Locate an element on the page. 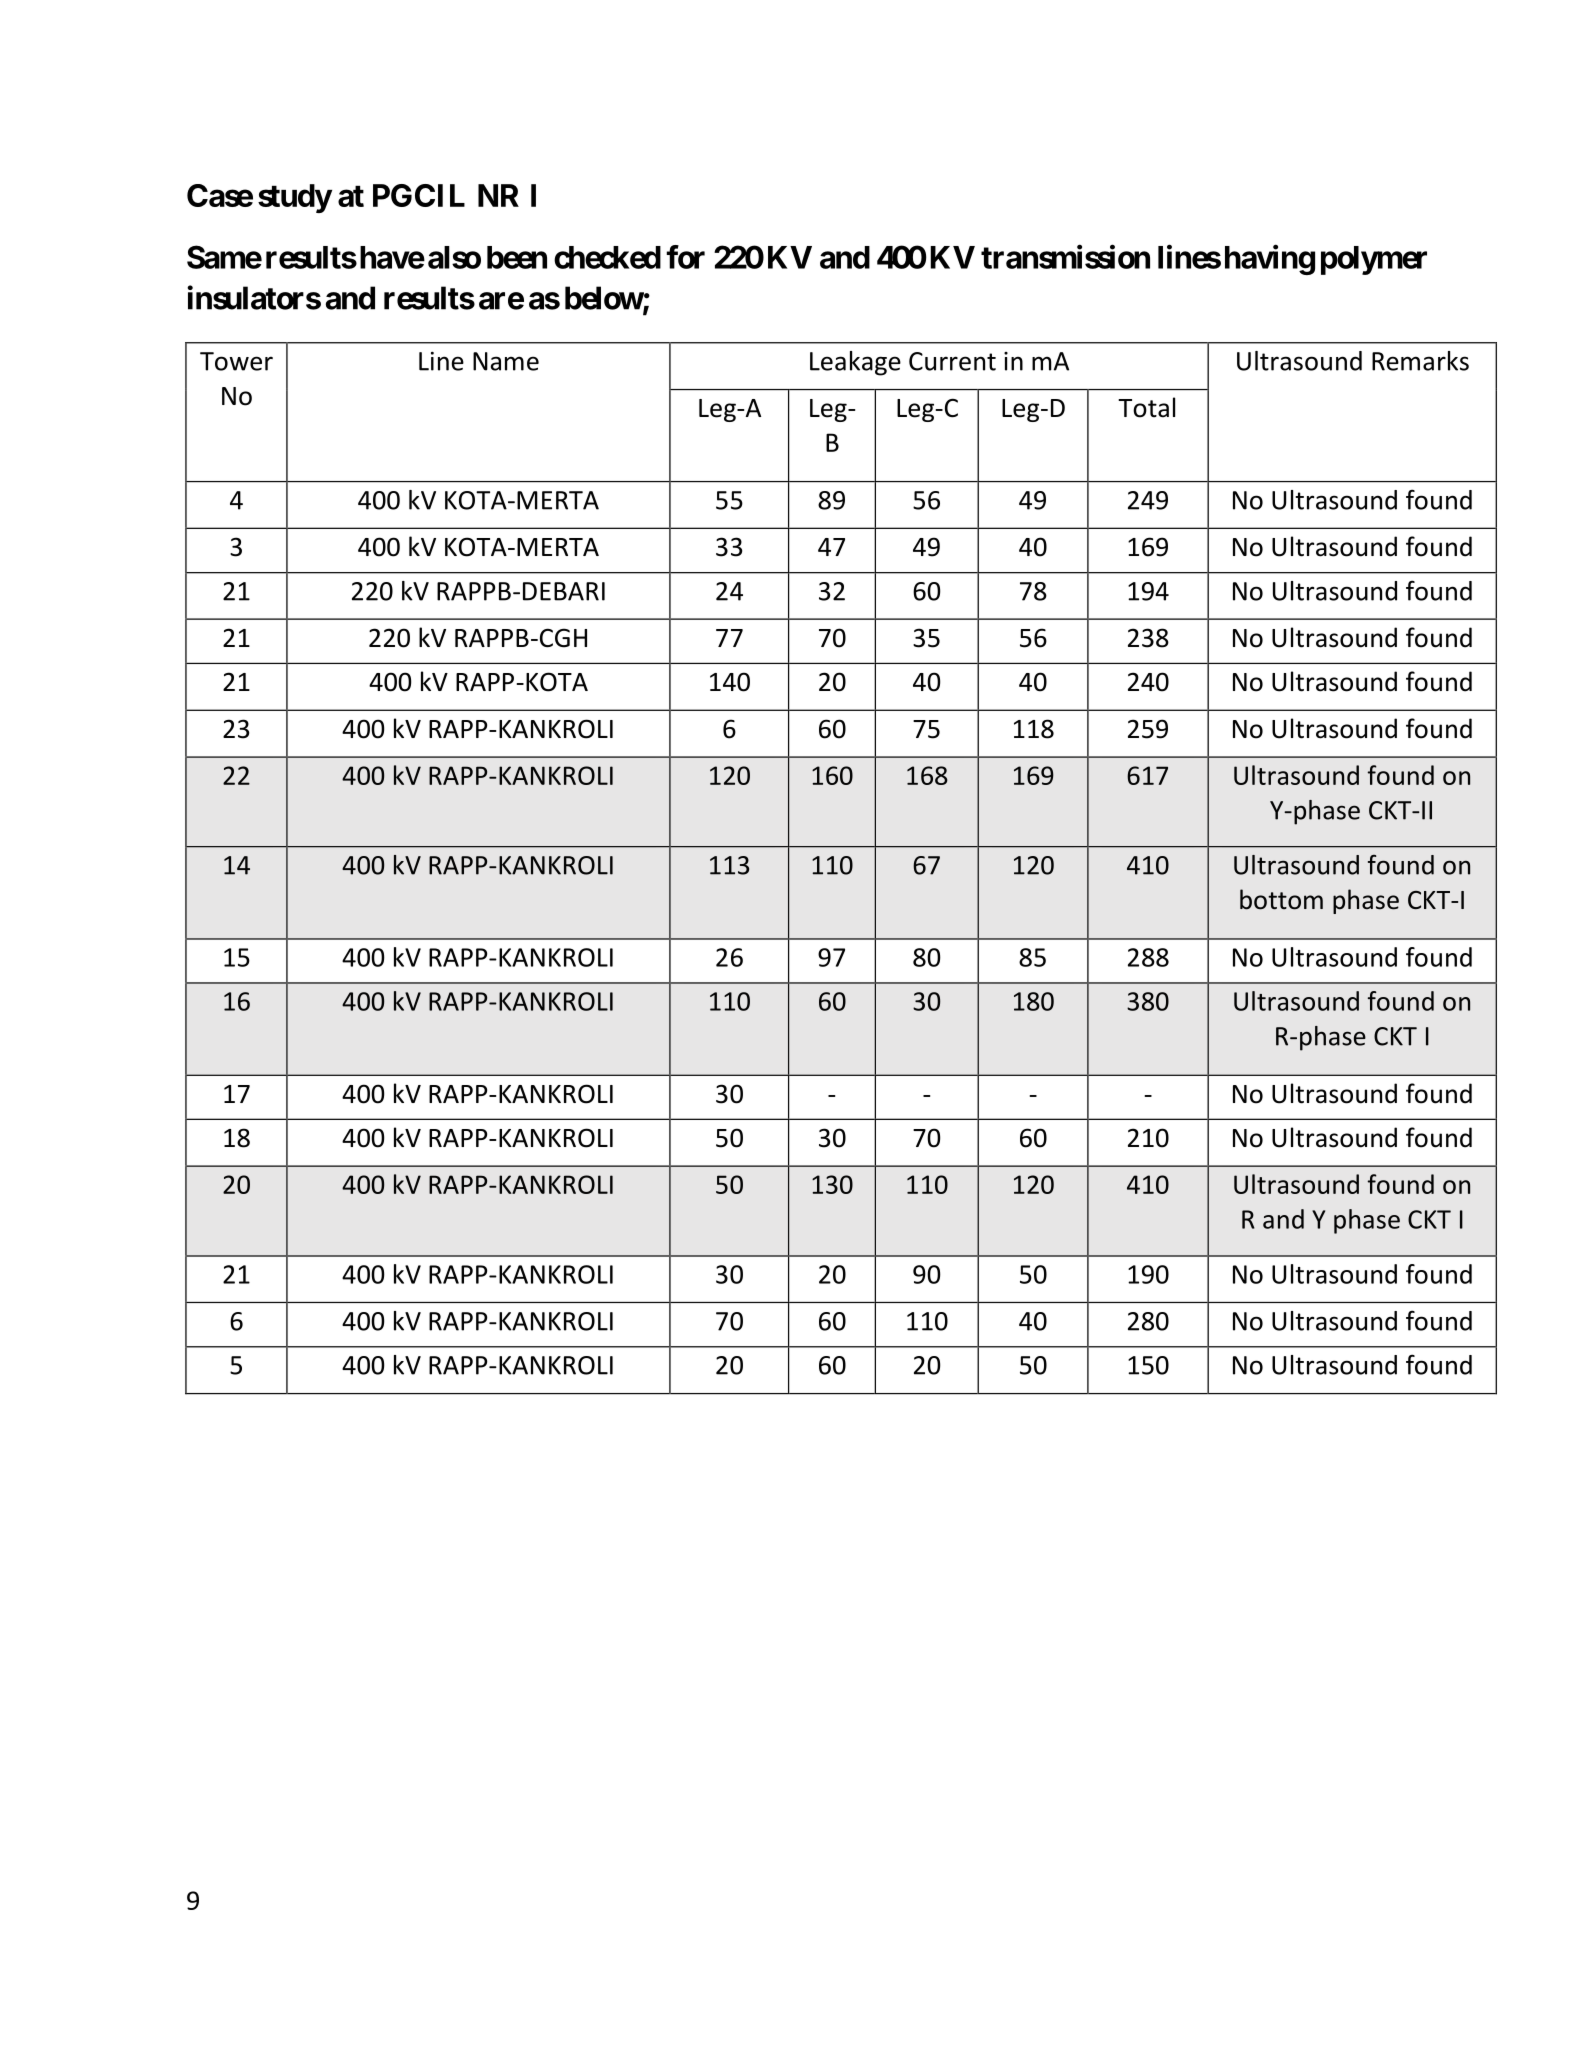  Total is located at coordinates (1146, 407).
